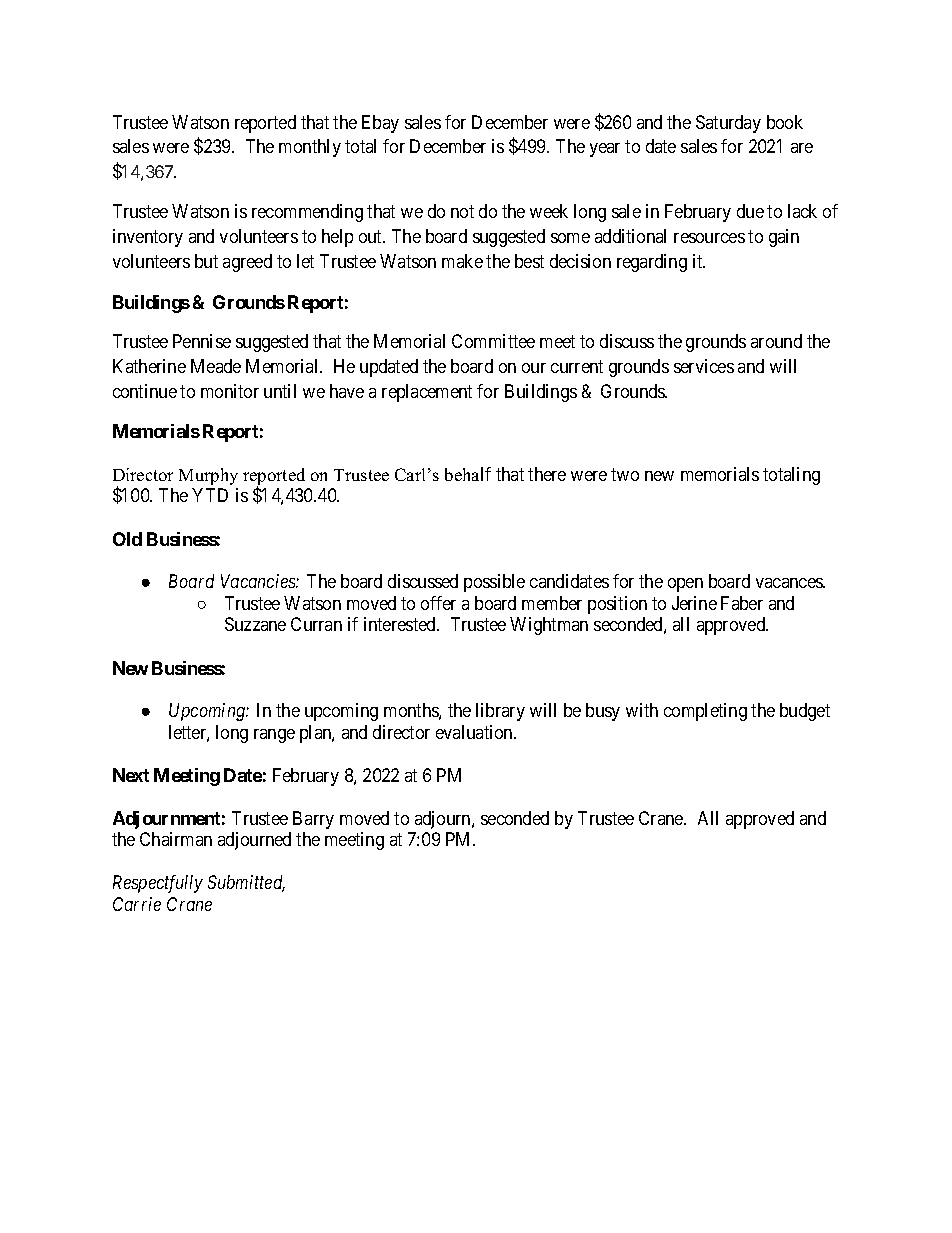 This screenshot has height=1233, width=952. I want to click on monitor, so click(230, 391).
